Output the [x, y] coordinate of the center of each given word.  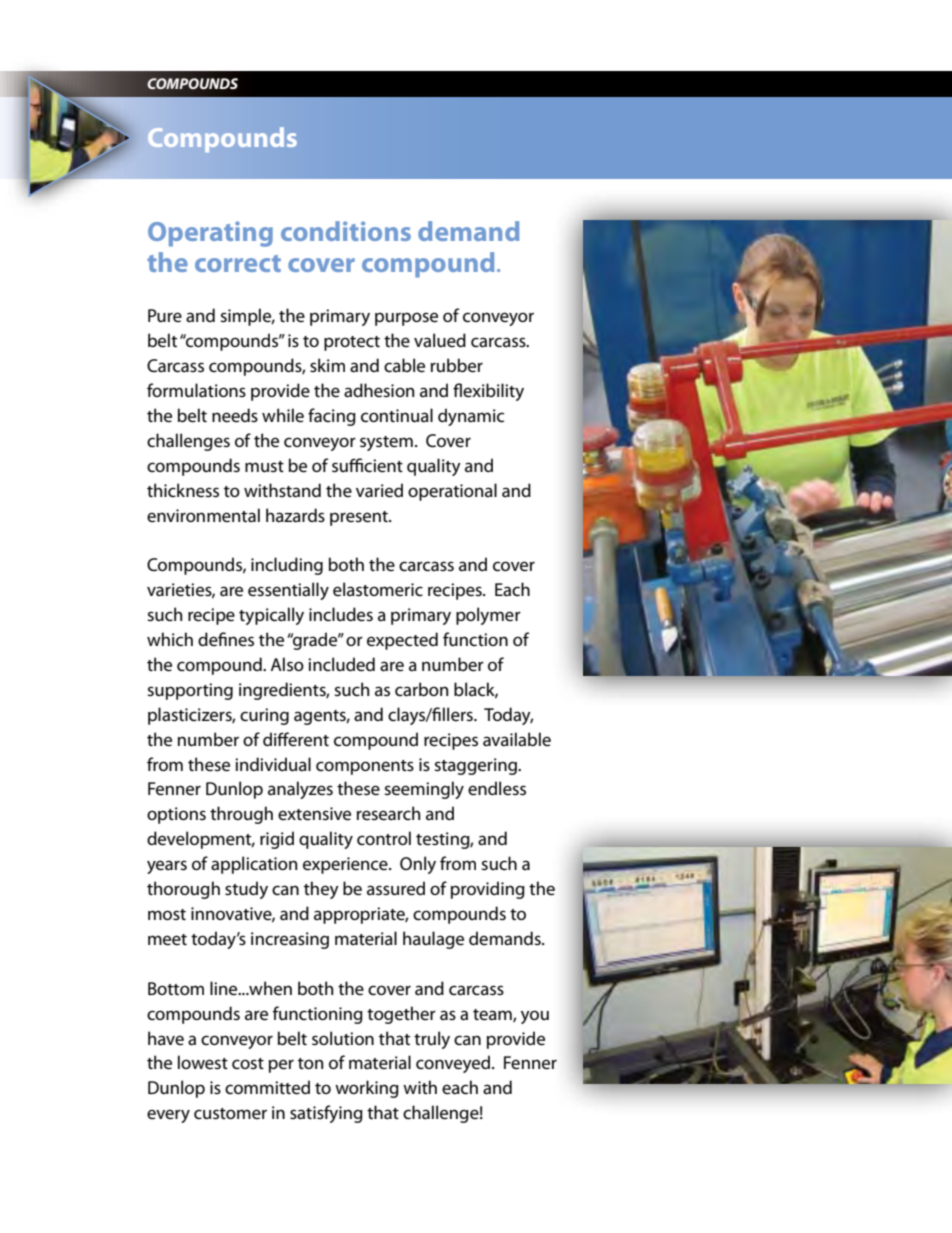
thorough [183, 890]
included [341, 664]
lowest [203, 1062]
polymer [488, 616]
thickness [183, 490]
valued [440, 340]
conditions [346, 231]
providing [488, 890]
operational [452, 492]
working [367, 1089]
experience [346, 865]
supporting [190, 691]
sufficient [367, 465]
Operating [210, 234]
